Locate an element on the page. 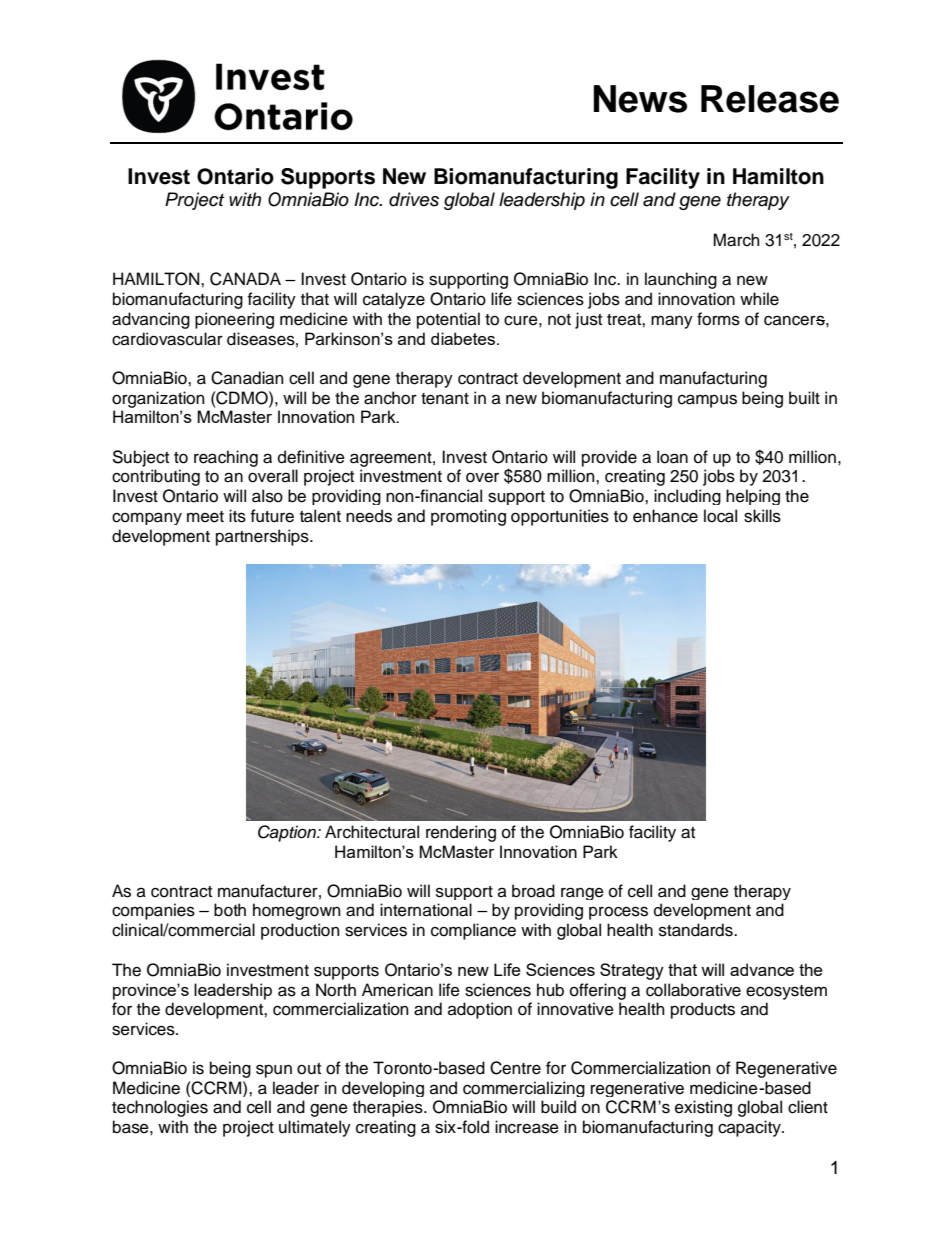  promoting is located at coordinates (468, 517).
